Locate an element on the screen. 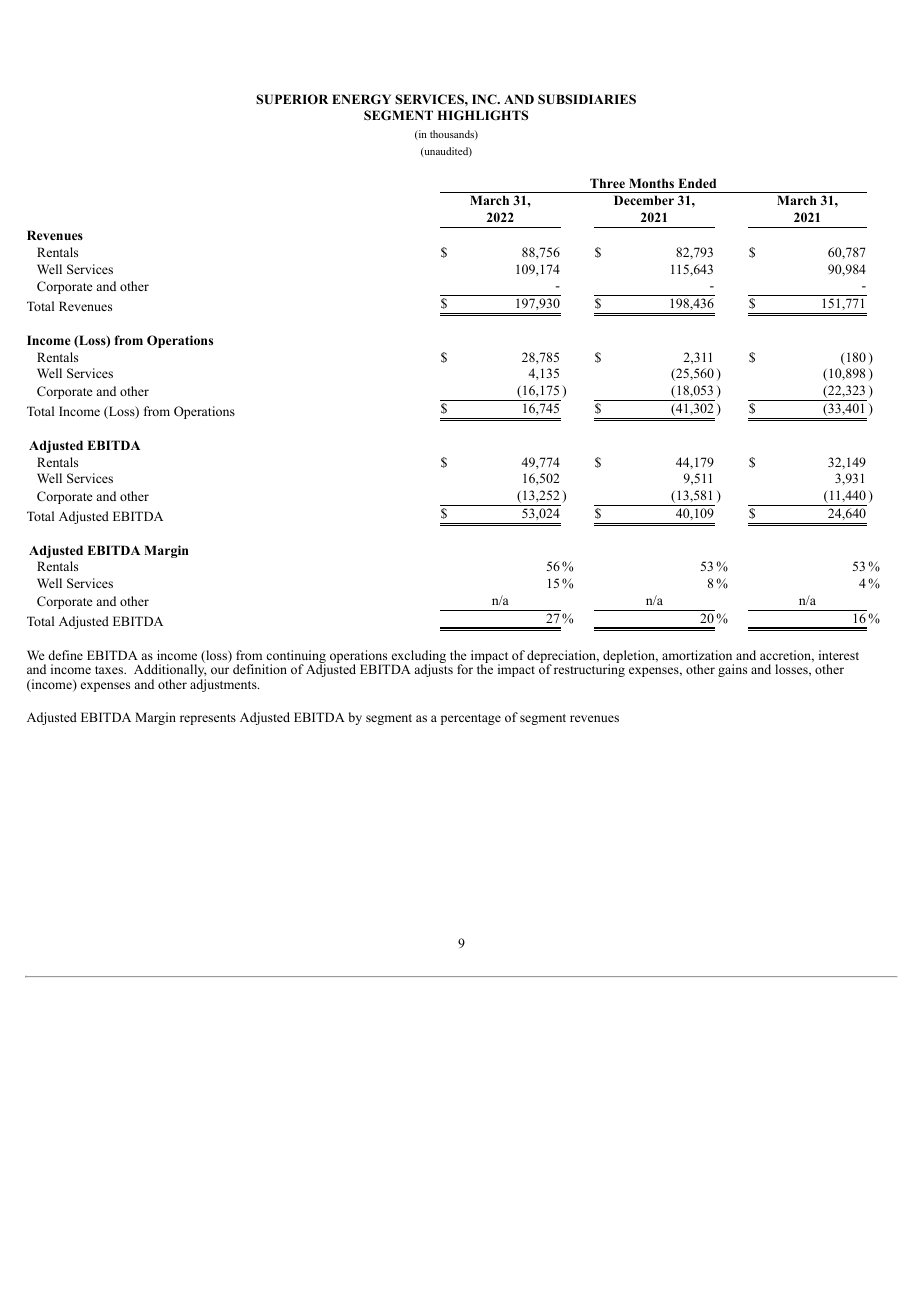 The width and height of the screenshot is (924, 1308). SUBSIDIARIES is located at coordinates (587, 99).
